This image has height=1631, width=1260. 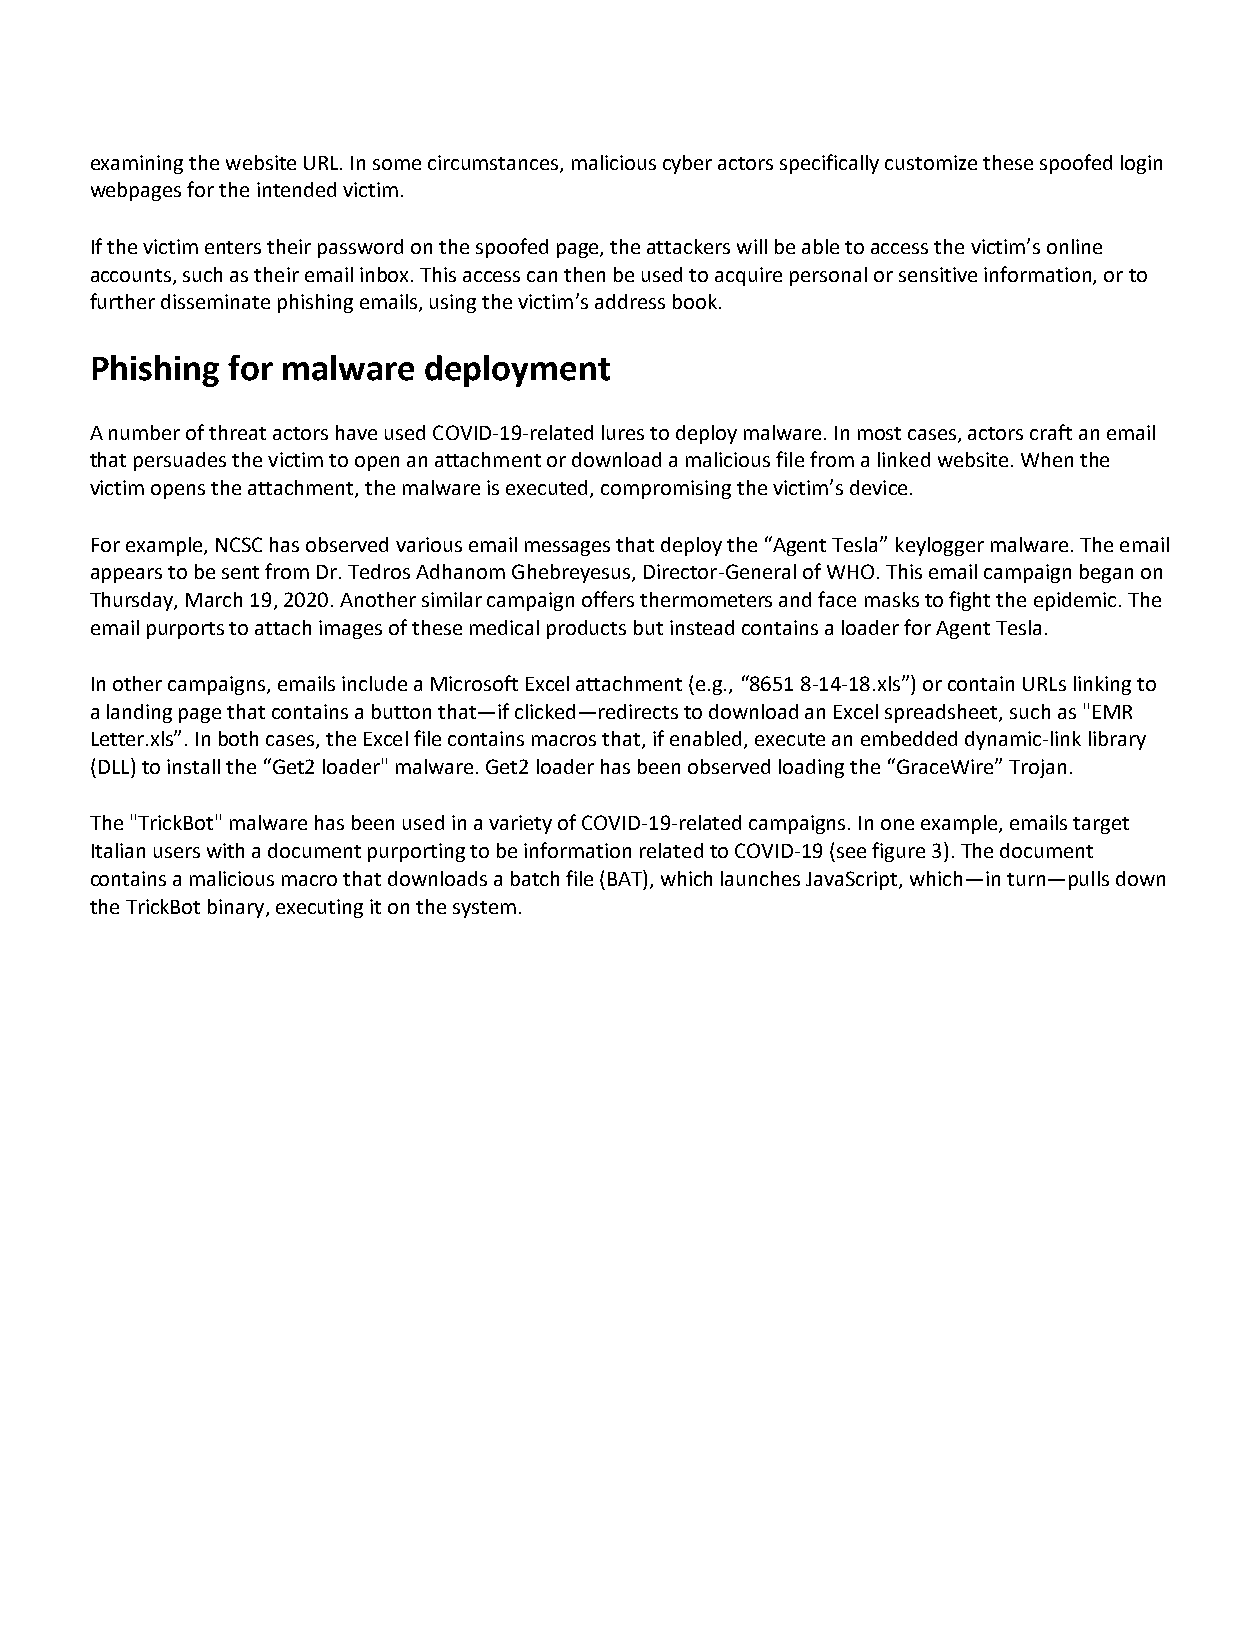 I want to click on sent, so click(x=240, y=572).
